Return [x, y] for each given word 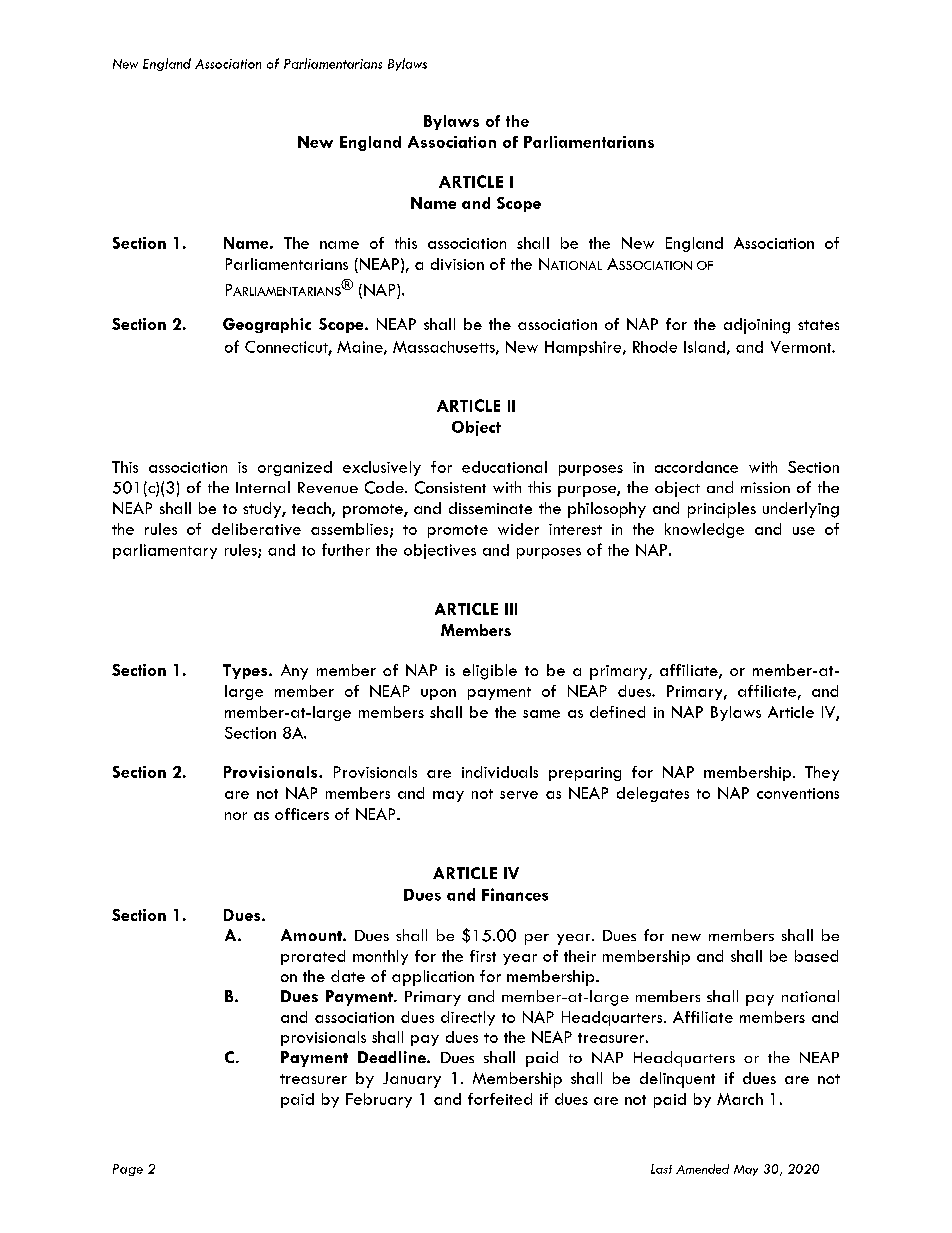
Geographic [267, 325]
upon [438, 694]
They [822, 773]
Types [246, 671]
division [457, 264]
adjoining [757, 326]
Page [128, 1170]
